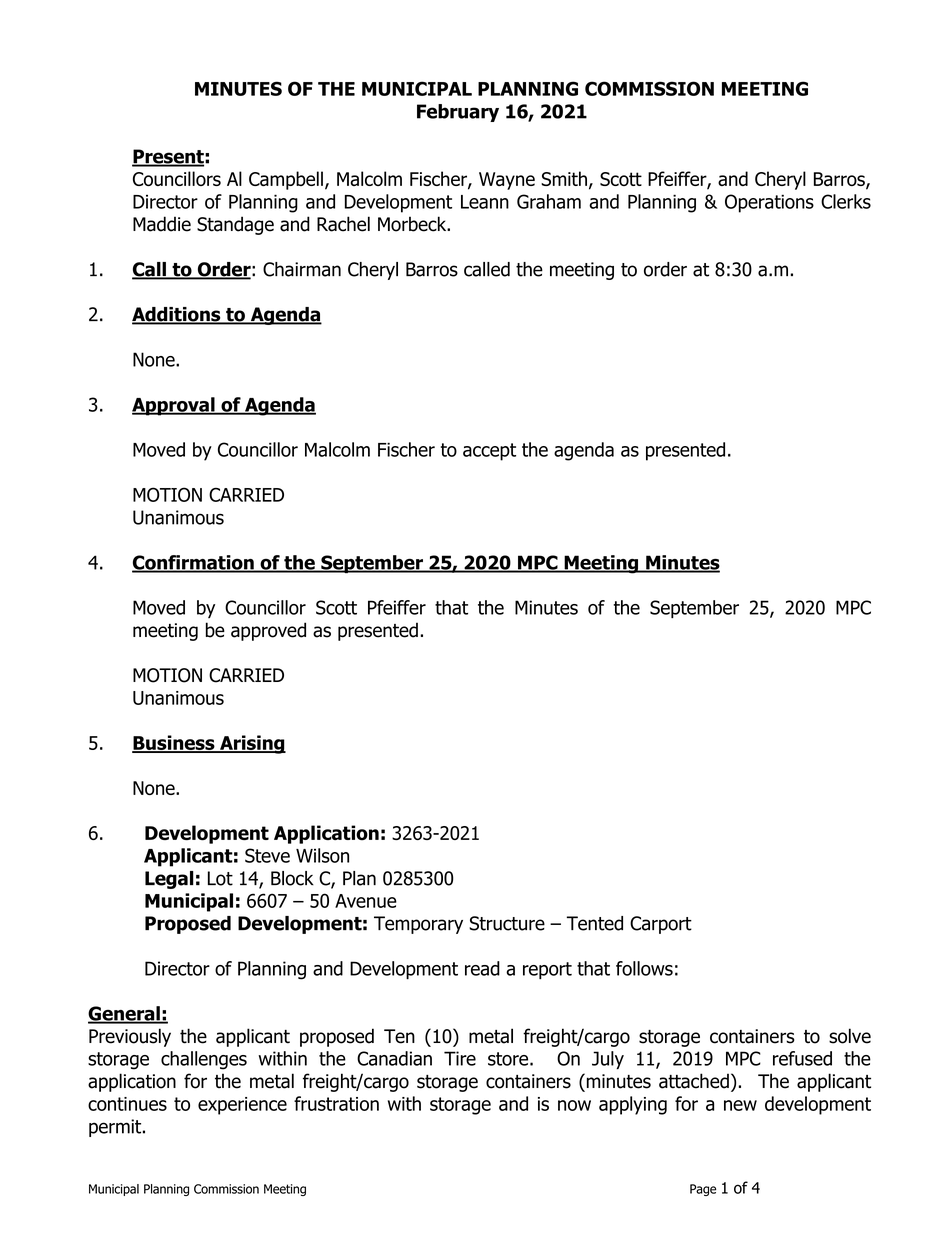 This image has height=1233, width=952. Describe the element at coordinates (242, 1106) in the image. I see `experience` at that location.
